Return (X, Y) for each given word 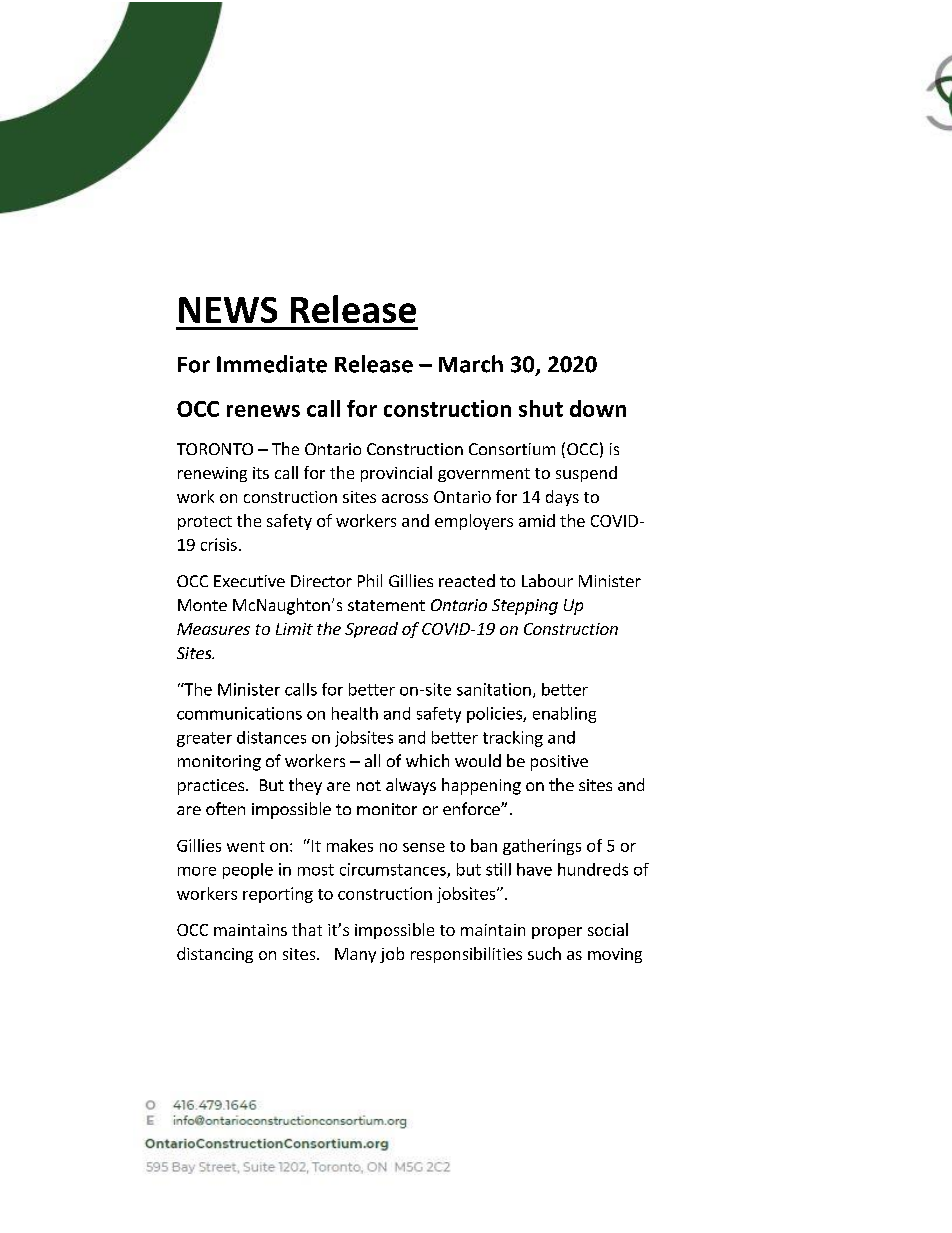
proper (557, 933)
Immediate (272, 364)
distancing (215, 955)
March (471, 364)
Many (355, 955)
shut (541, 408)
